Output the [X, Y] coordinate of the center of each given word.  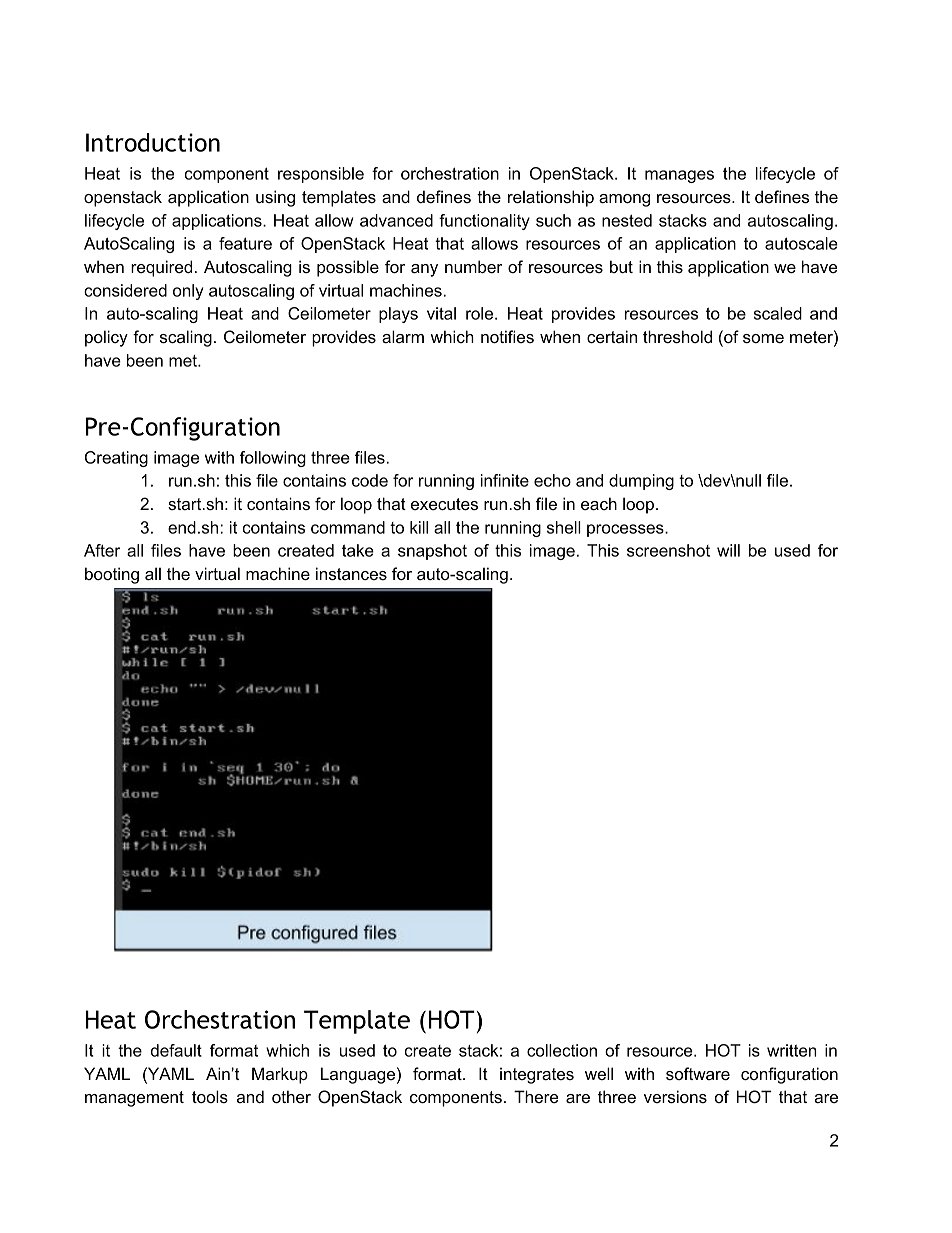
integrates [537, 1075]
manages [679, 176]
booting [112, 575]
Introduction [153, 142]
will [728, 550]
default [176, 1050]
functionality [484, 222]
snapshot [432, 552]
